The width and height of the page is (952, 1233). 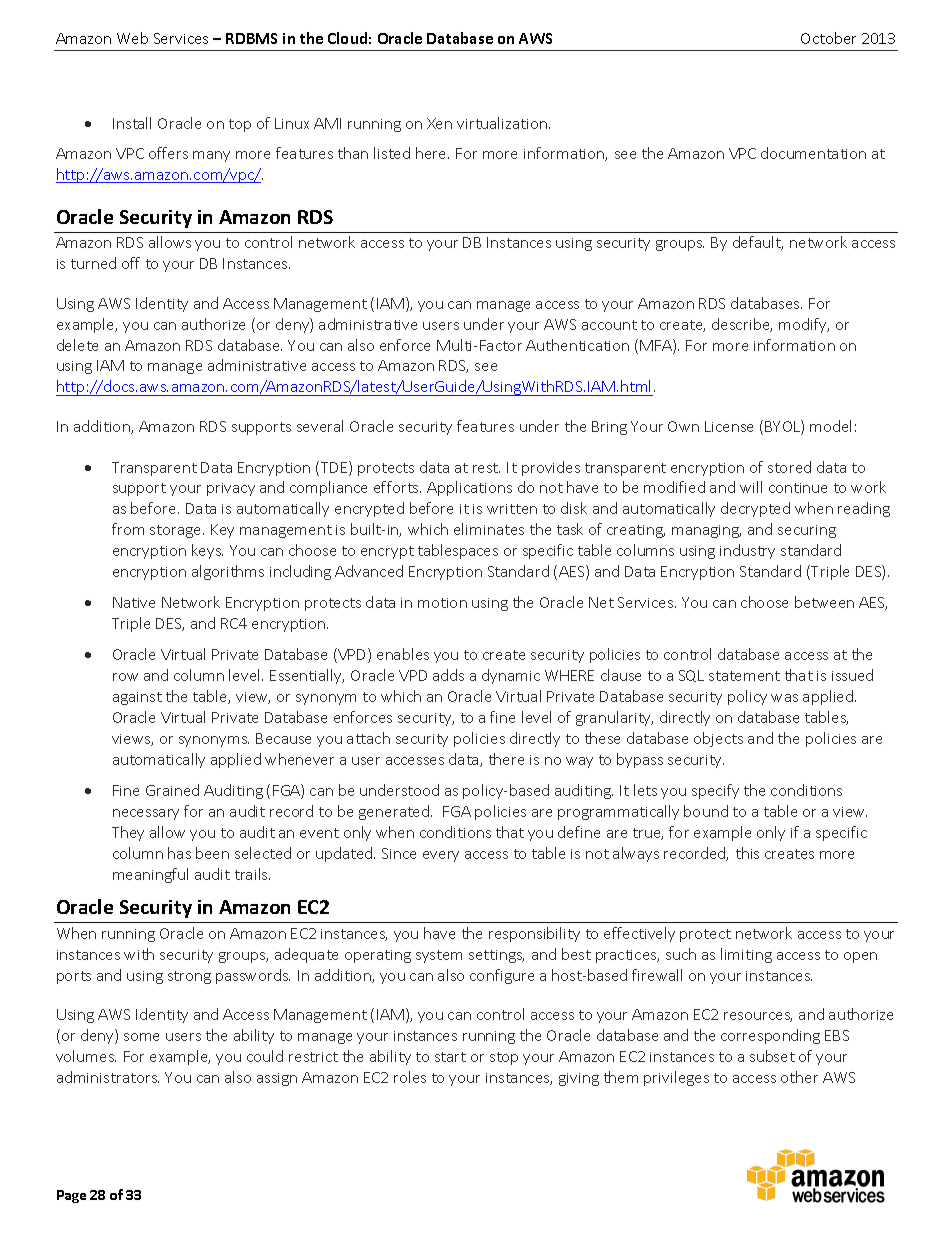 What do you see at coordinates (828, 38) in the page?
I see `October` at bounding box center [828, 38].
